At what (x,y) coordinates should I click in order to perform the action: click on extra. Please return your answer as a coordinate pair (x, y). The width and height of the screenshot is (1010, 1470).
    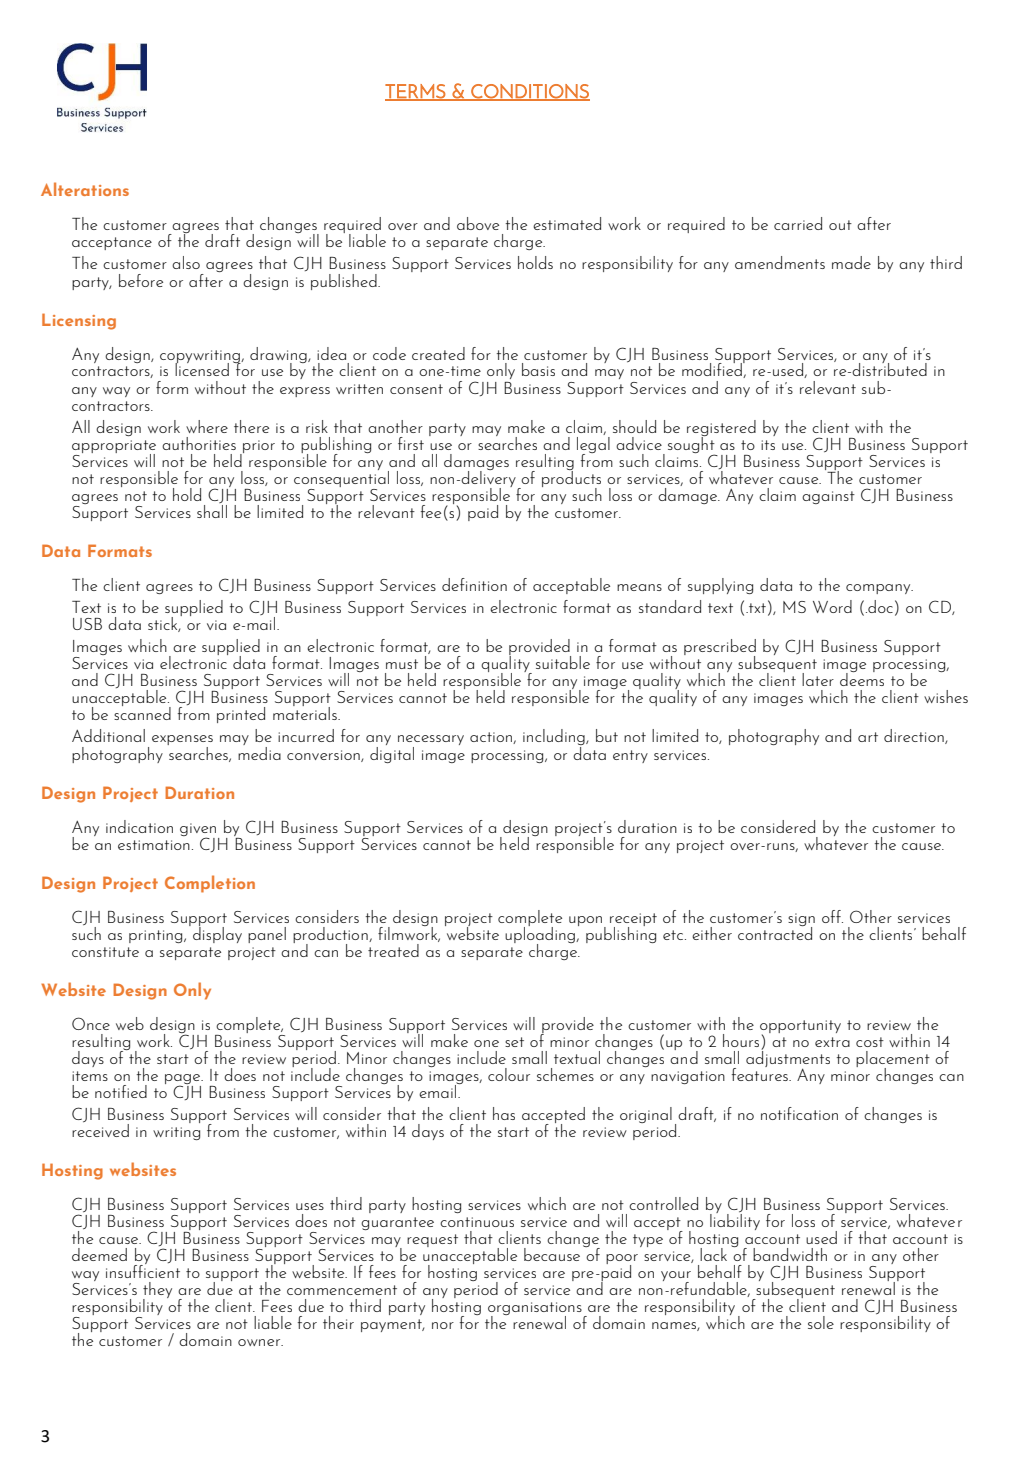
    Looking at the image, I should click on (832, 1042).
